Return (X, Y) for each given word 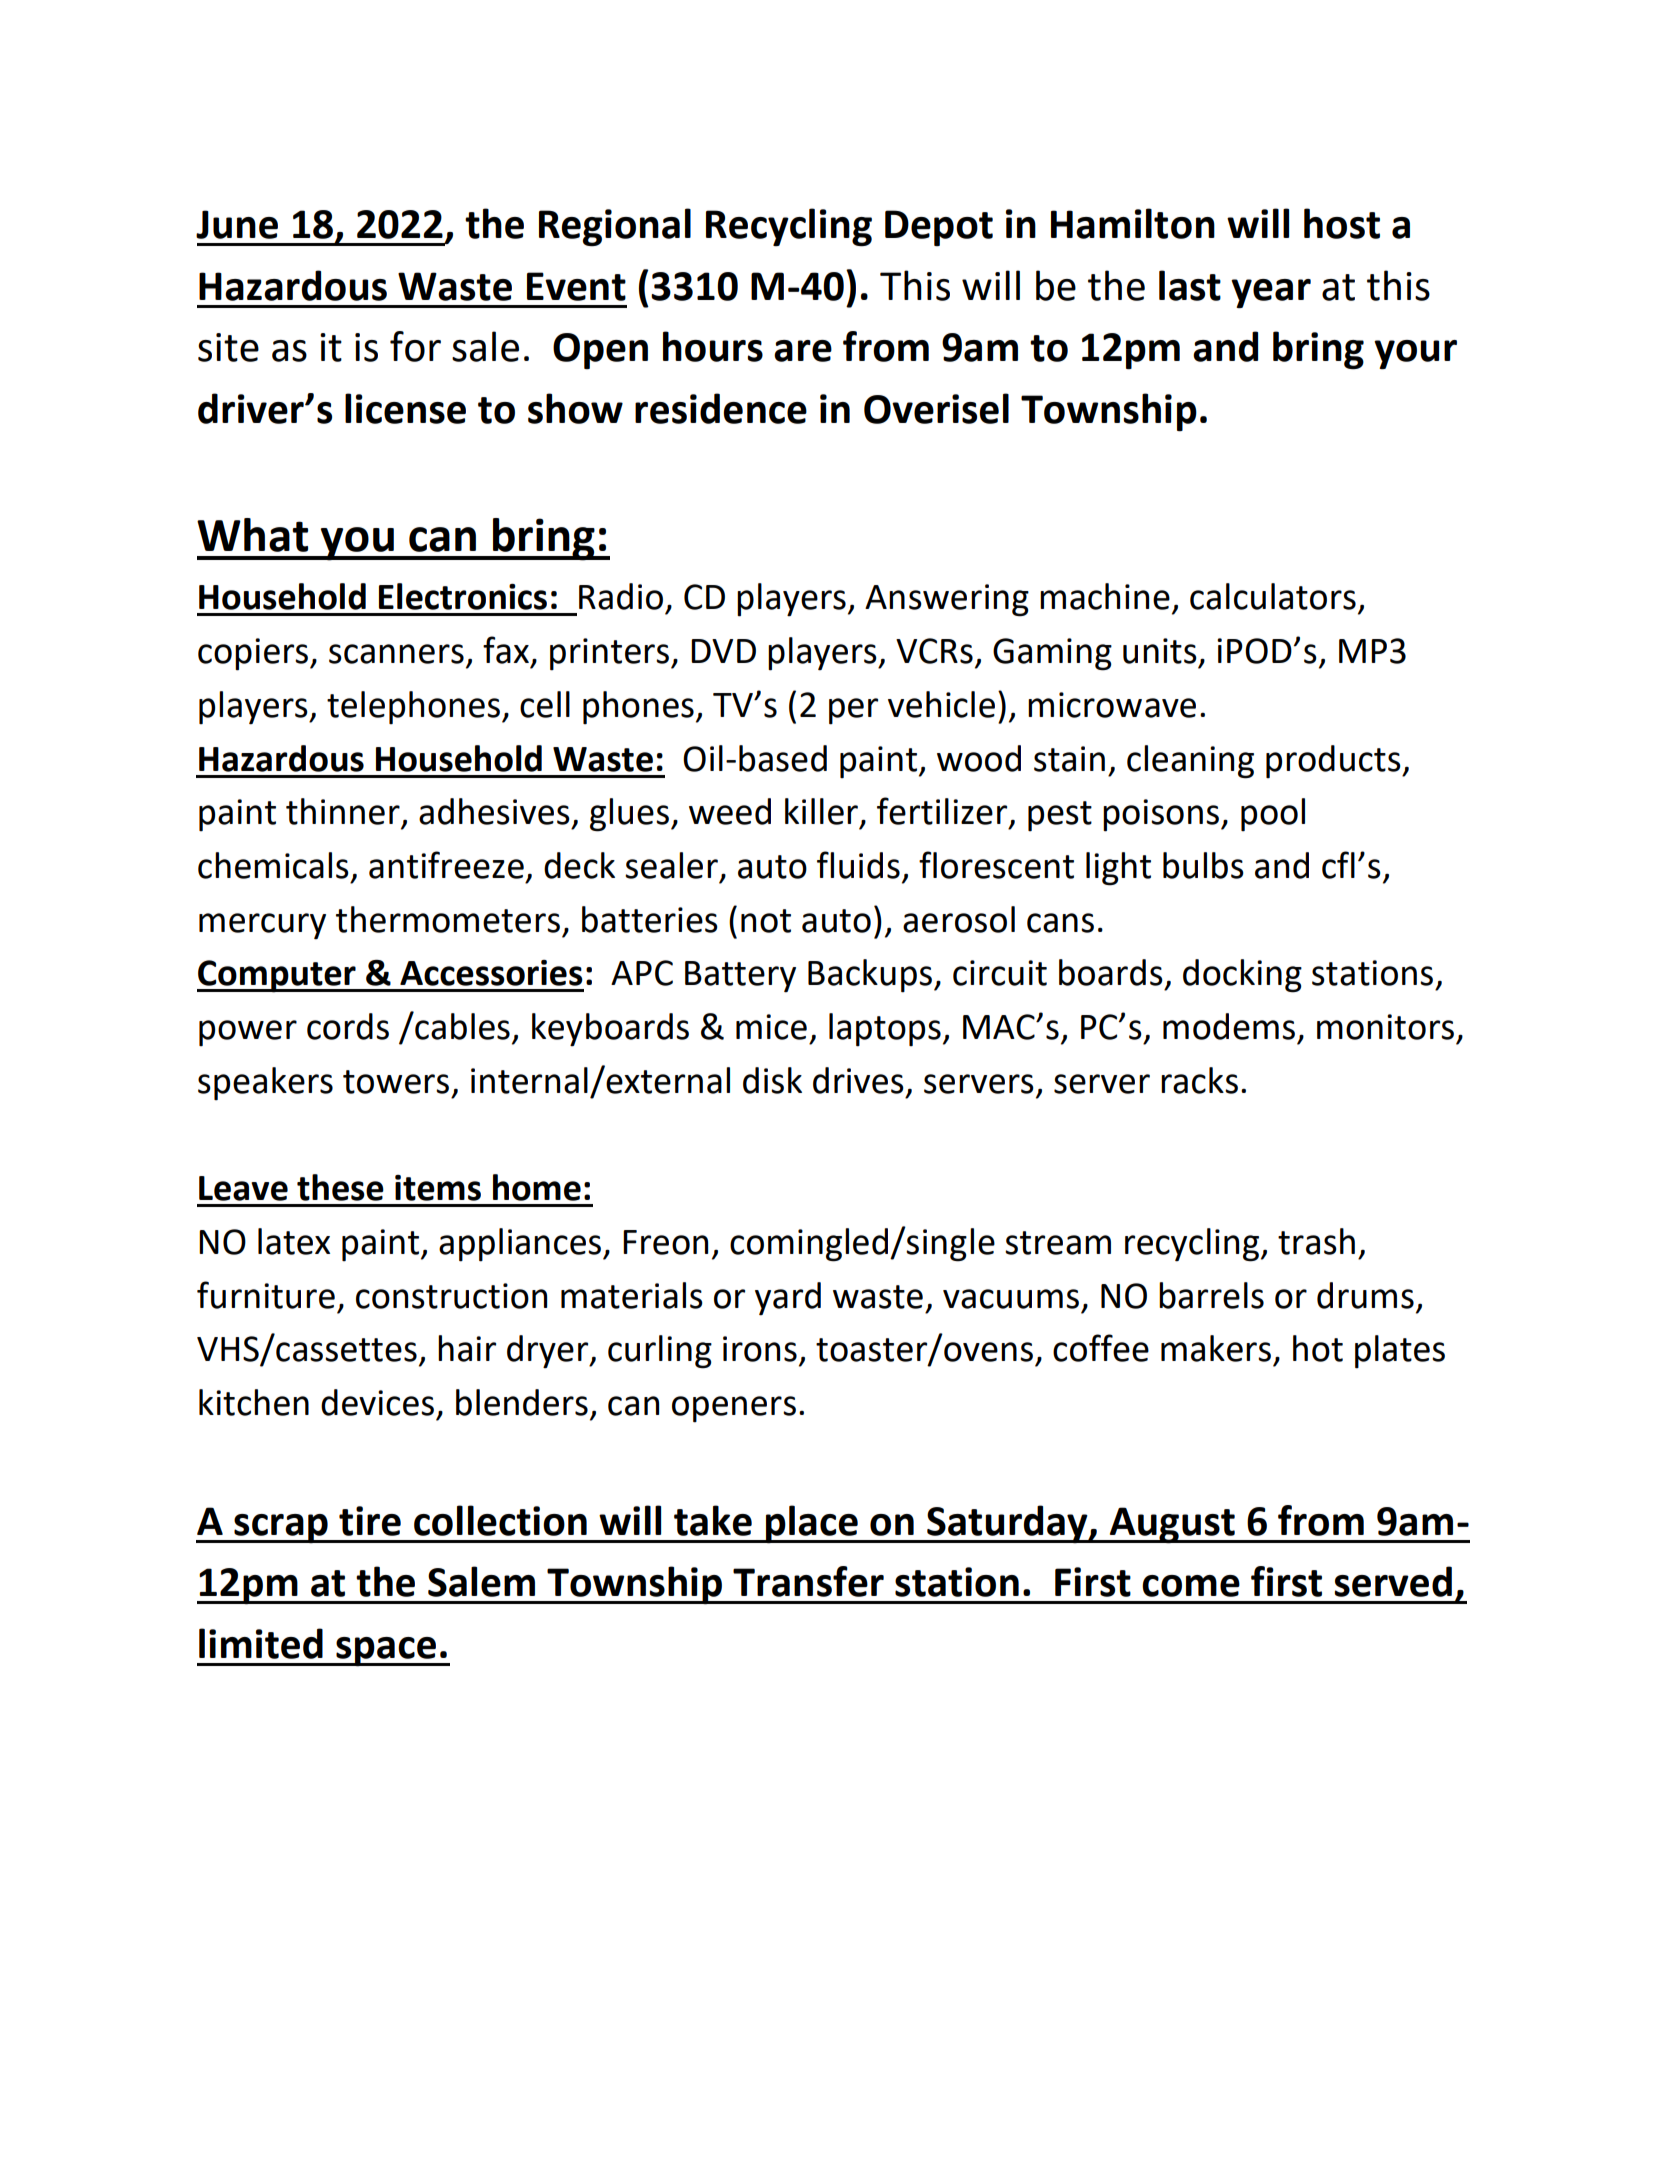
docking (1242, 976)
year (1271, 293)
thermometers (448, 919)
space (386, 1652)
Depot (939, 228)
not (766, 921)
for (415, 346)
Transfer (808, 1581)
